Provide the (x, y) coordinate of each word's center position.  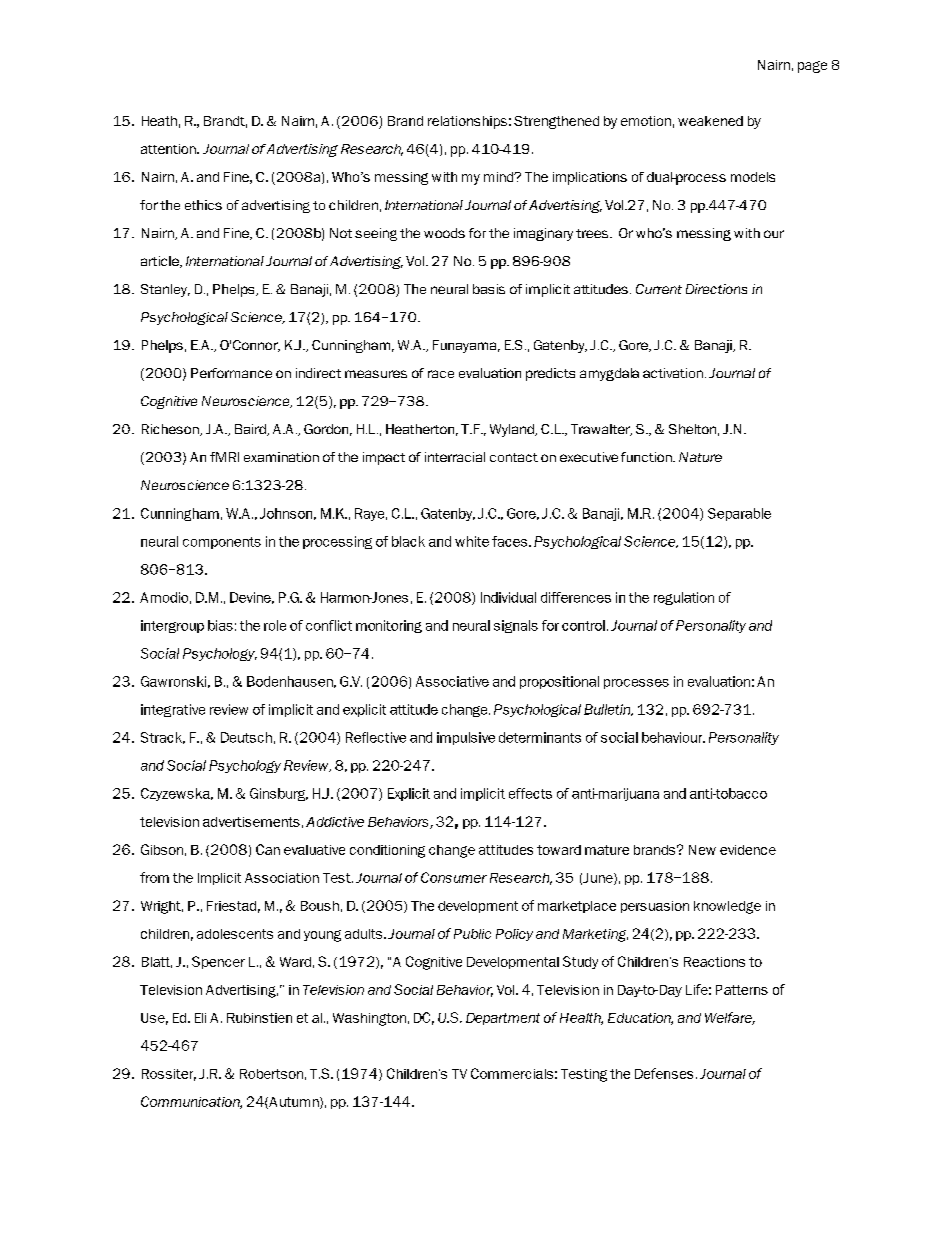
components (222, 543)
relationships (467, 122)
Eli (200, 1018)
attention (169, 149)
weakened (710, 121)
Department (503, 1019)
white (472, 541)
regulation (684, 598)
